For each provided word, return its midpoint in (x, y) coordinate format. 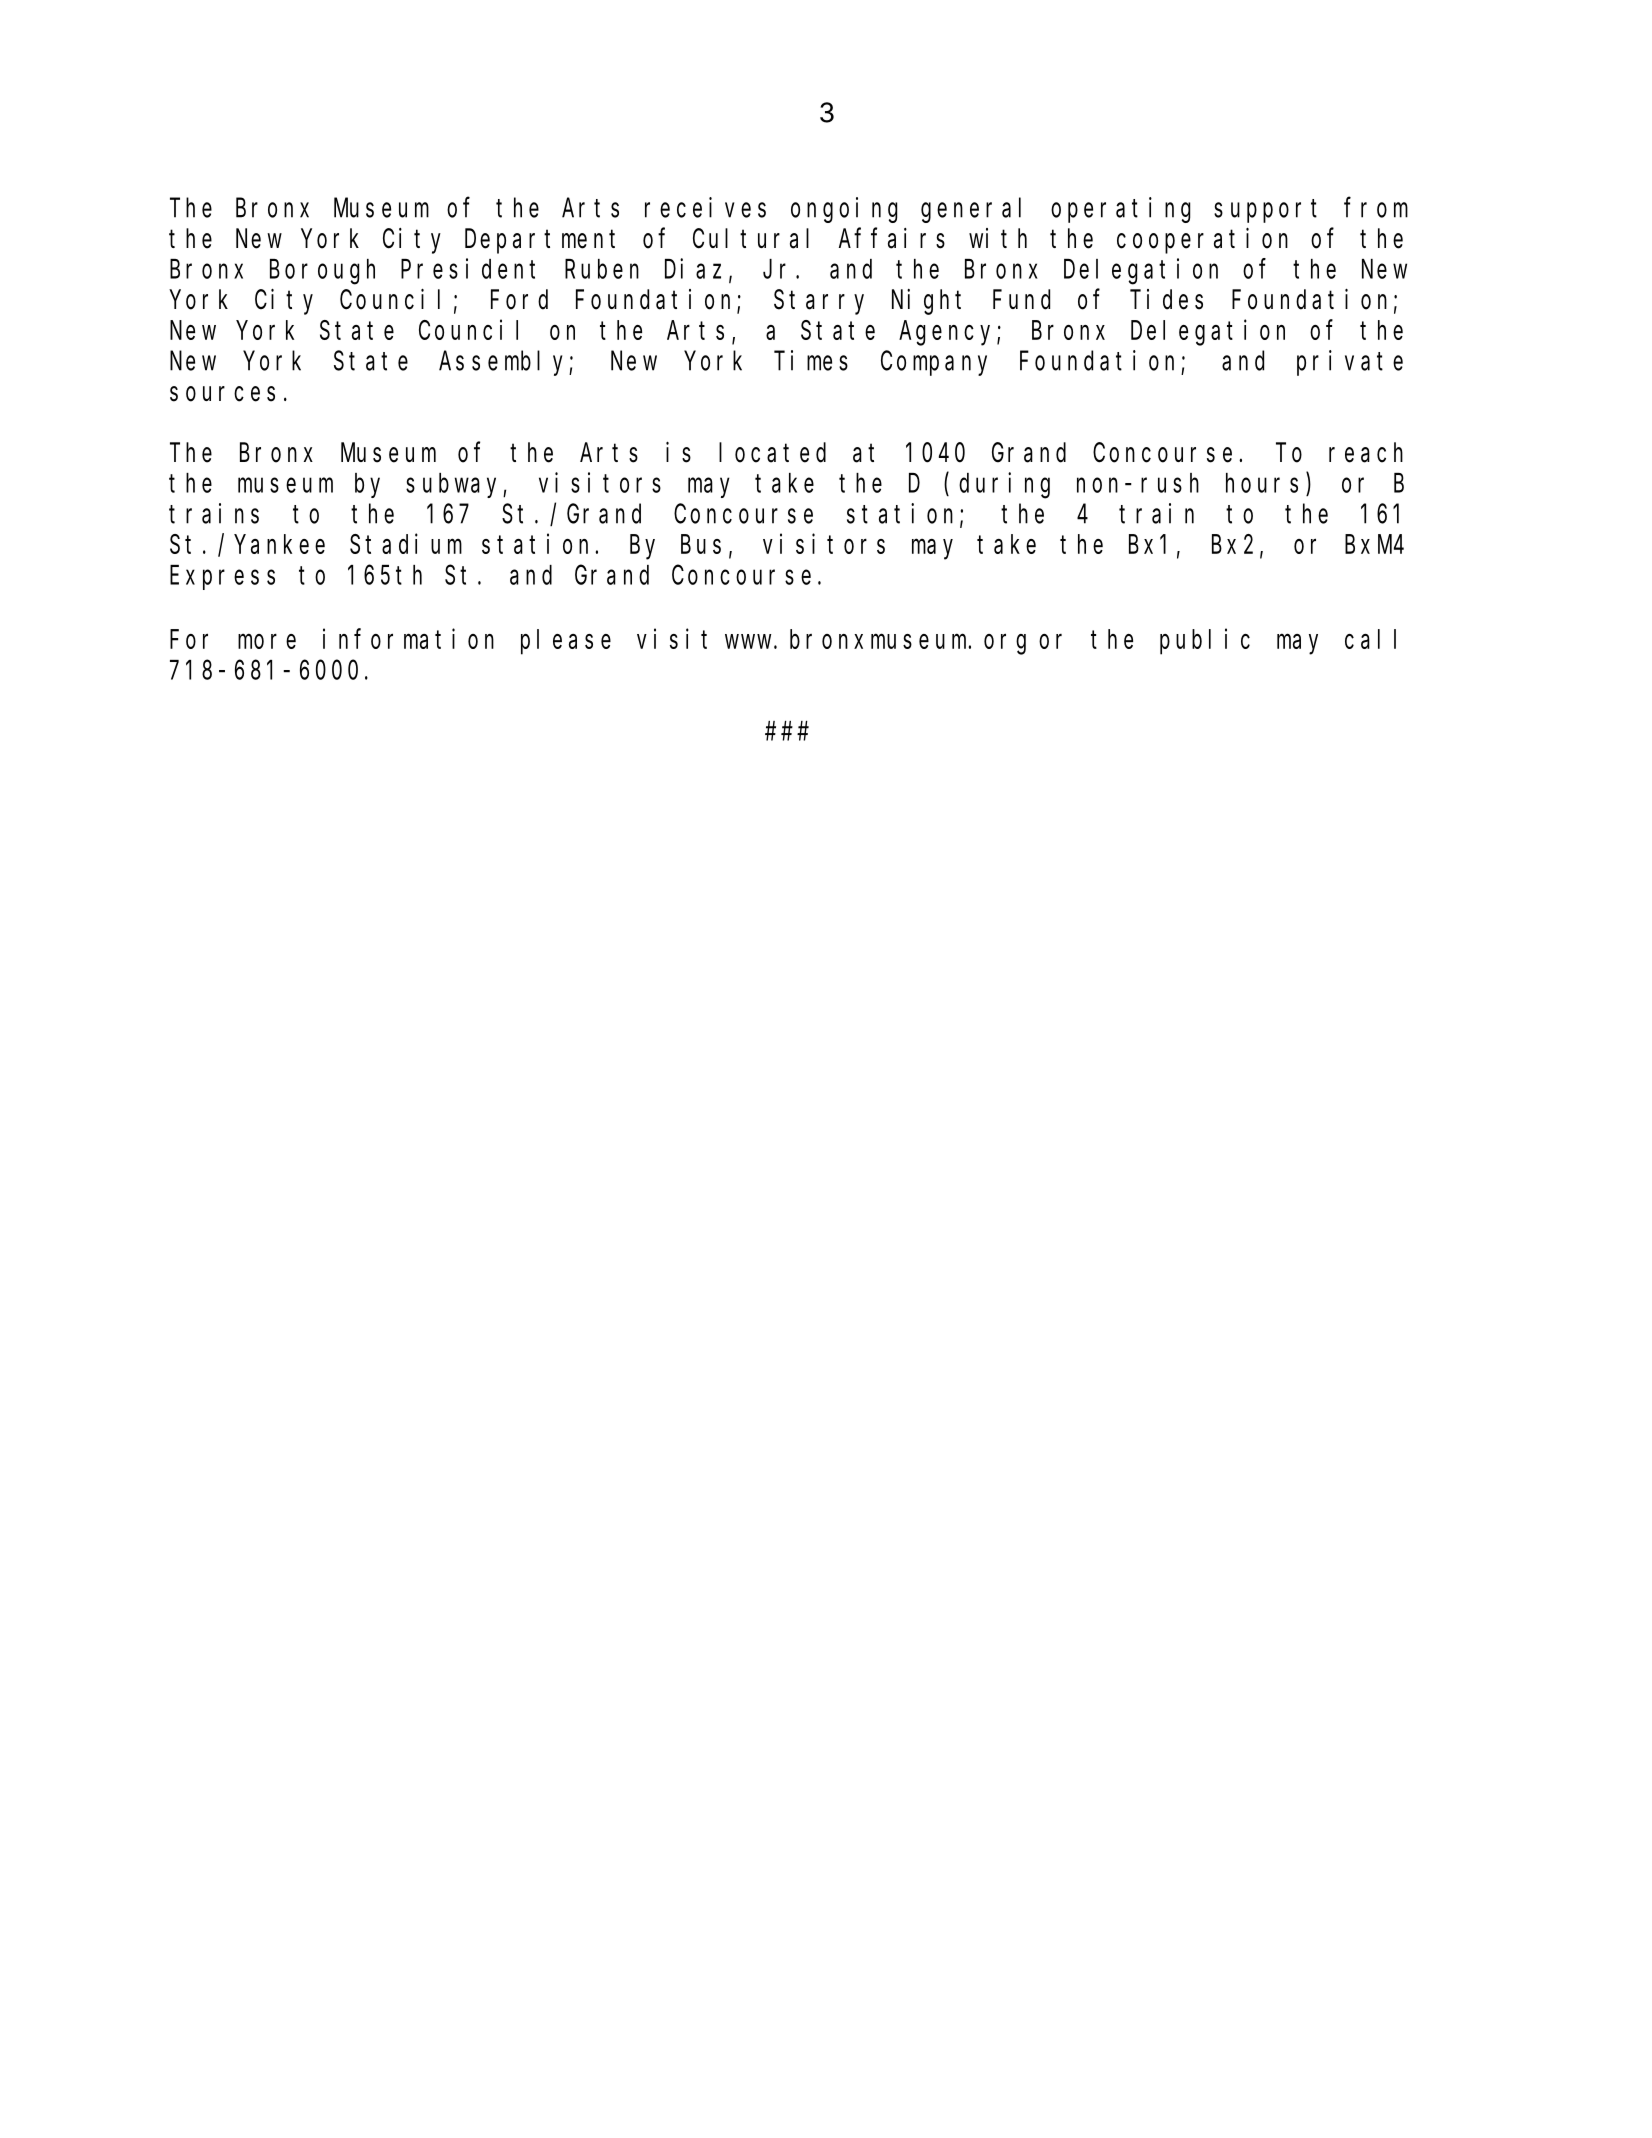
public (1205, 642)
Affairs (892, 238)
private (1350, 363)
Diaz (693, 268)
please (566, 642)
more (267, 641)
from (1376, 208)
